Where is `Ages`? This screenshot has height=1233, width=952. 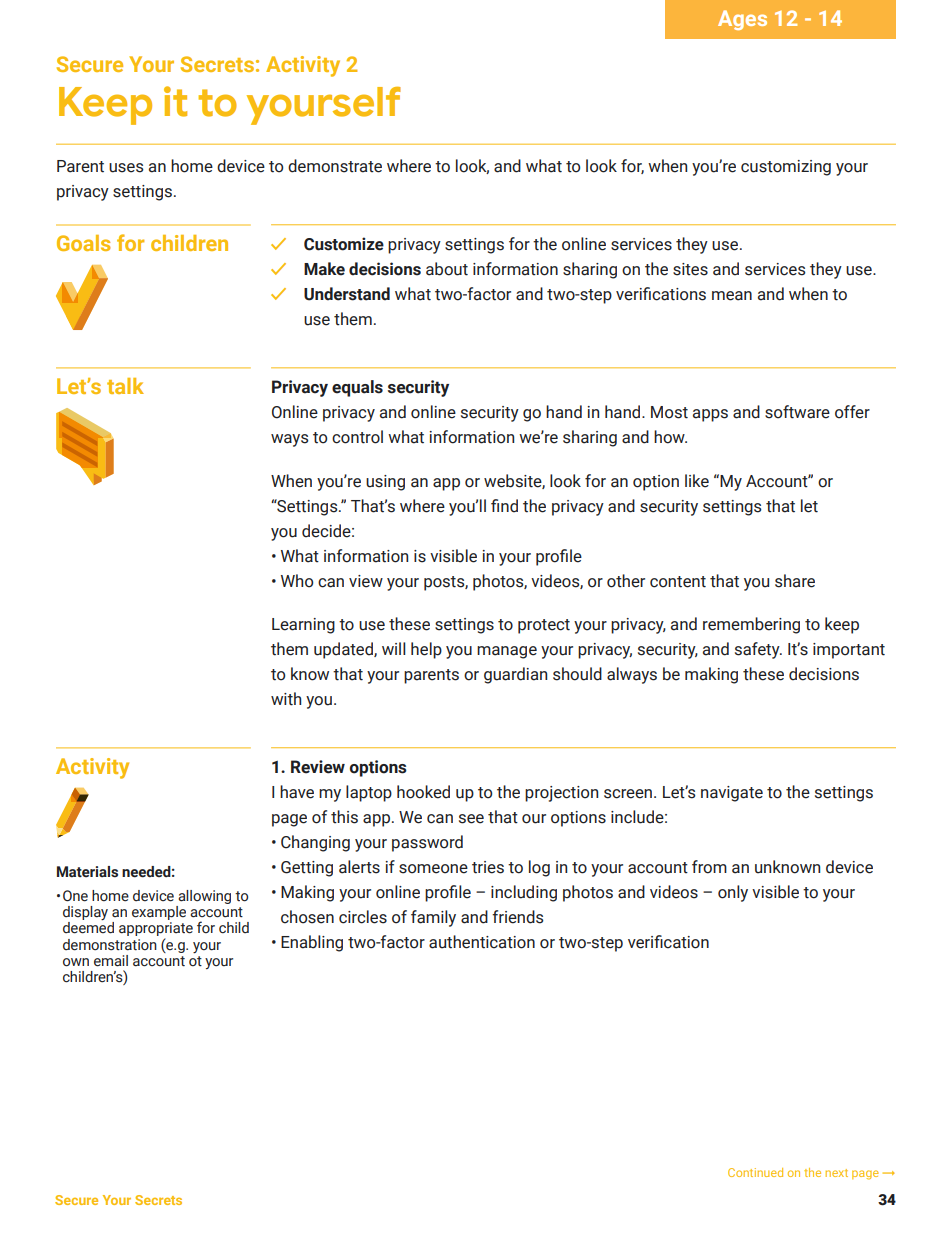
Ages is located at coordinates (742, 20).
